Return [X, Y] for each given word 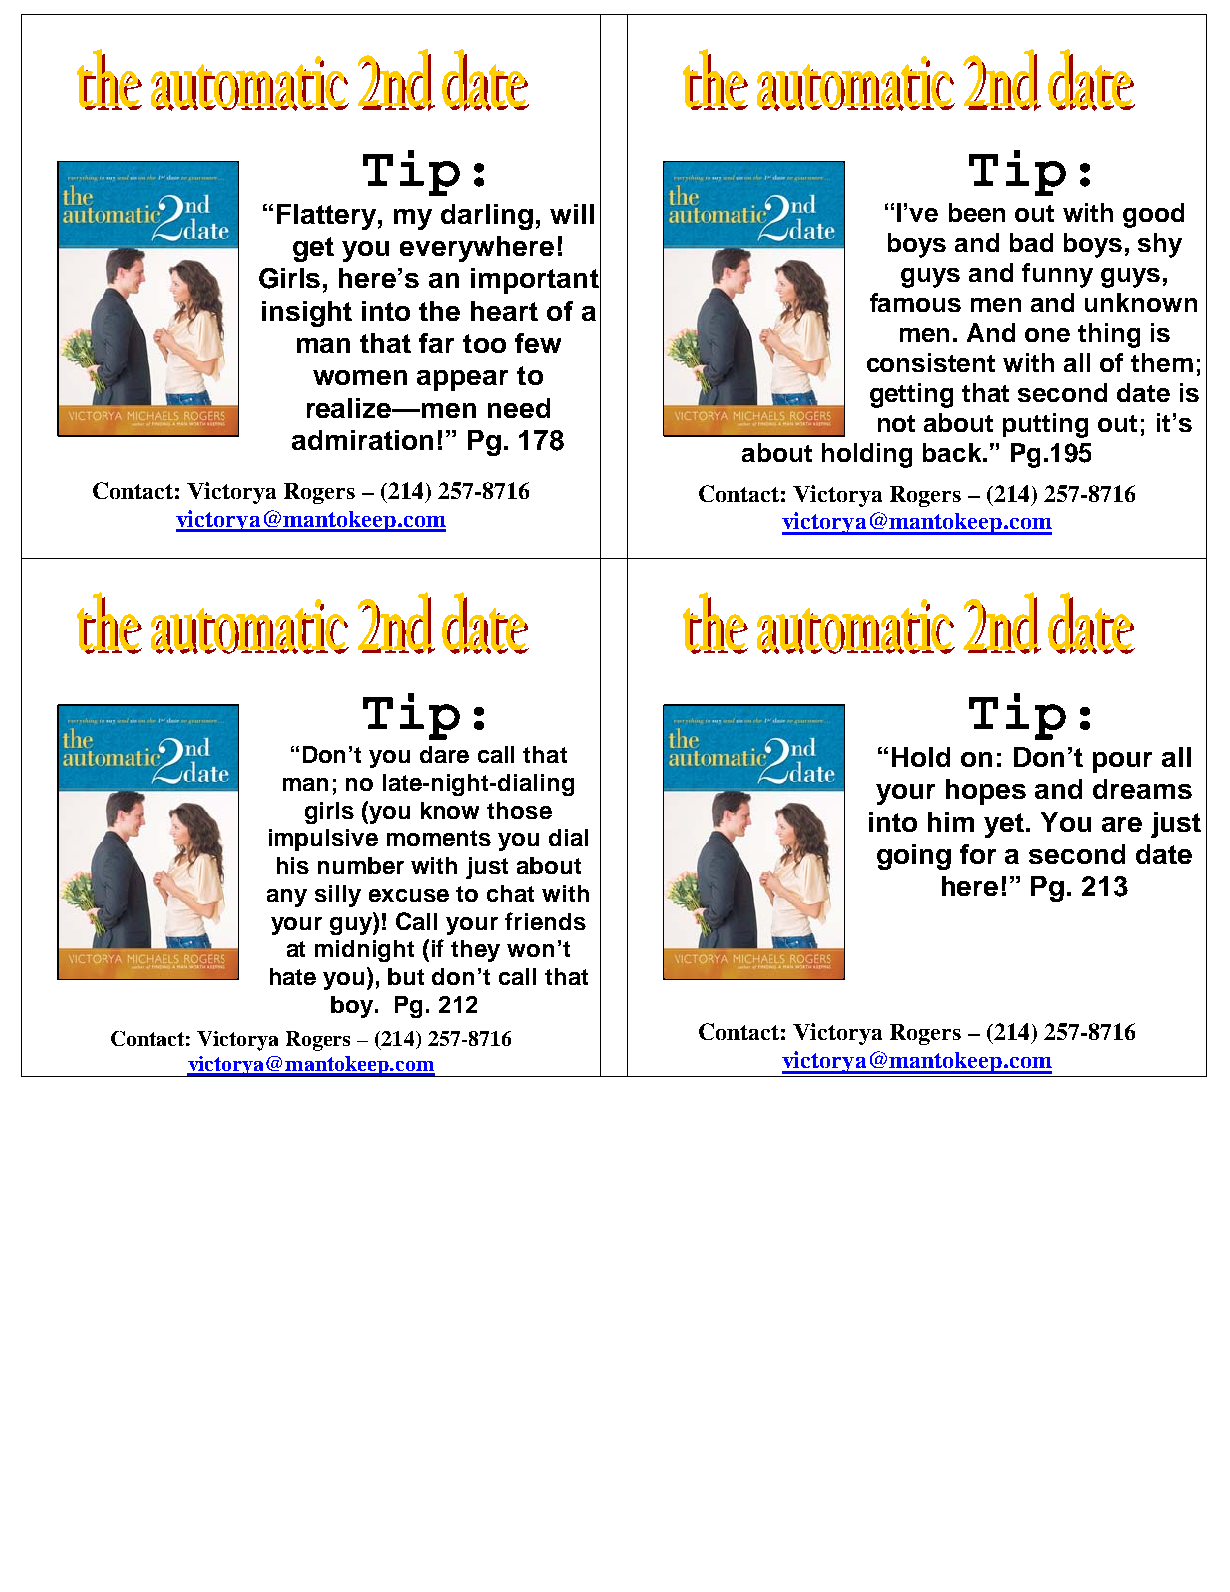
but [406, 976]
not [896, 423]
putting [1045, 425]
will [572, 214]
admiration [362, 440]
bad [1031, 242]
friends [545, 921]
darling [487, 217]
